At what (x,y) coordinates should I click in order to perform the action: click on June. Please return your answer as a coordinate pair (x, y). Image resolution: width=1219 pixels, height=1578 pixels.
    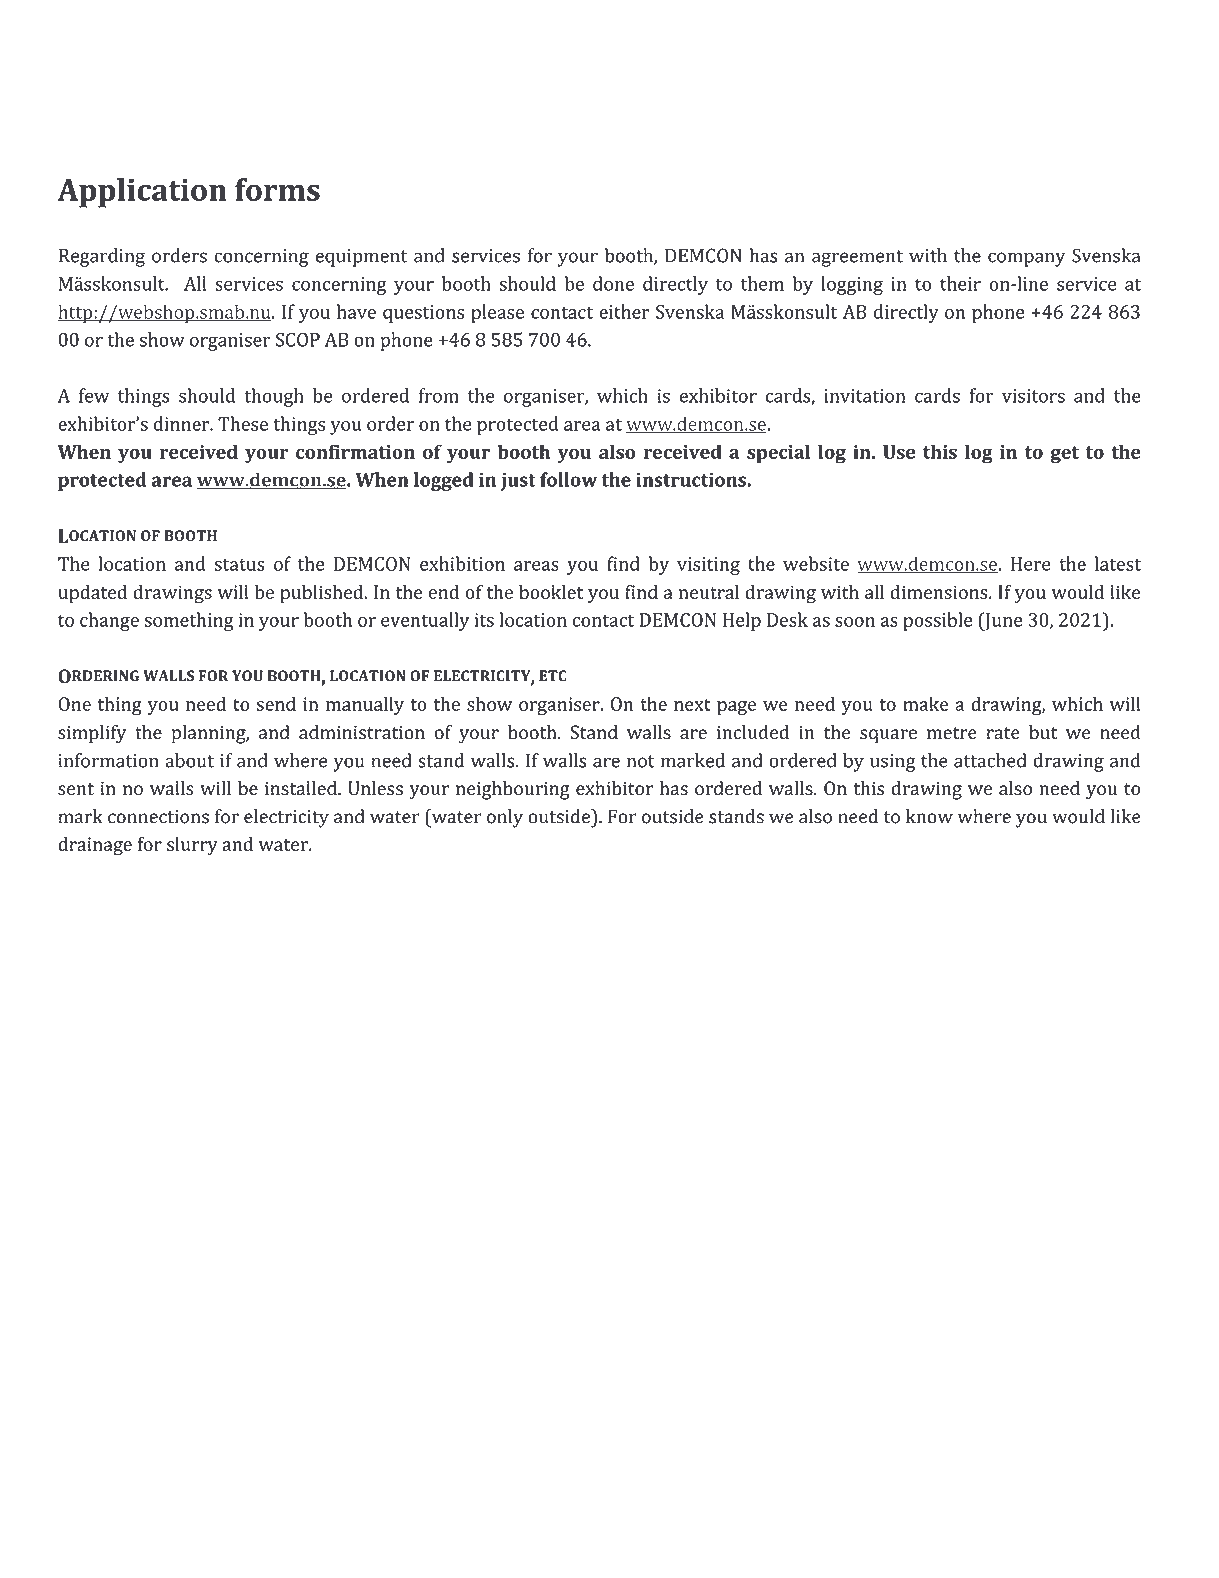
    Looking at the image, I should click on (1002, 621).
